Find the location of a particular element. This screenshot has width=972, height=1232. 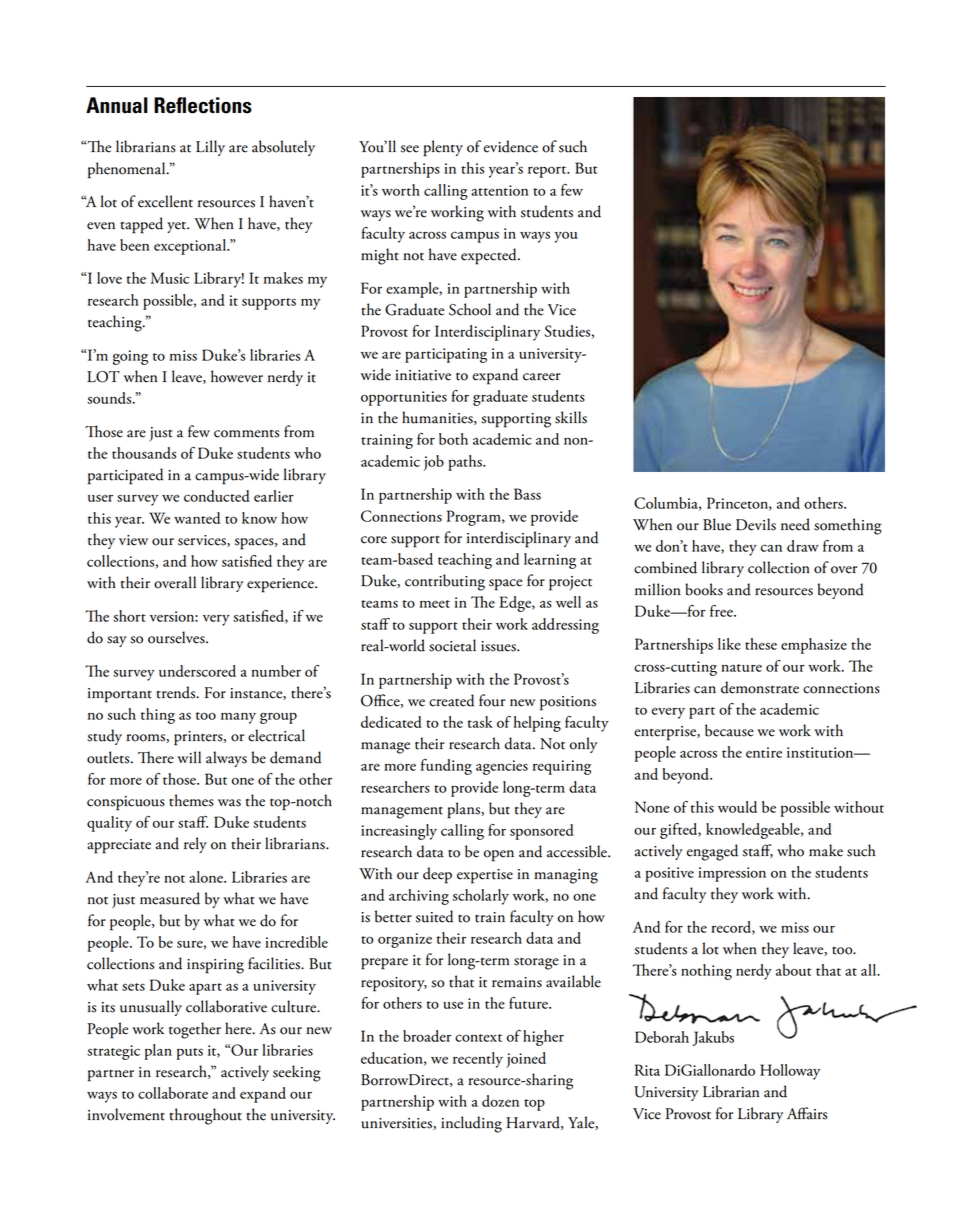

report is located at coordinates (548, 172).
